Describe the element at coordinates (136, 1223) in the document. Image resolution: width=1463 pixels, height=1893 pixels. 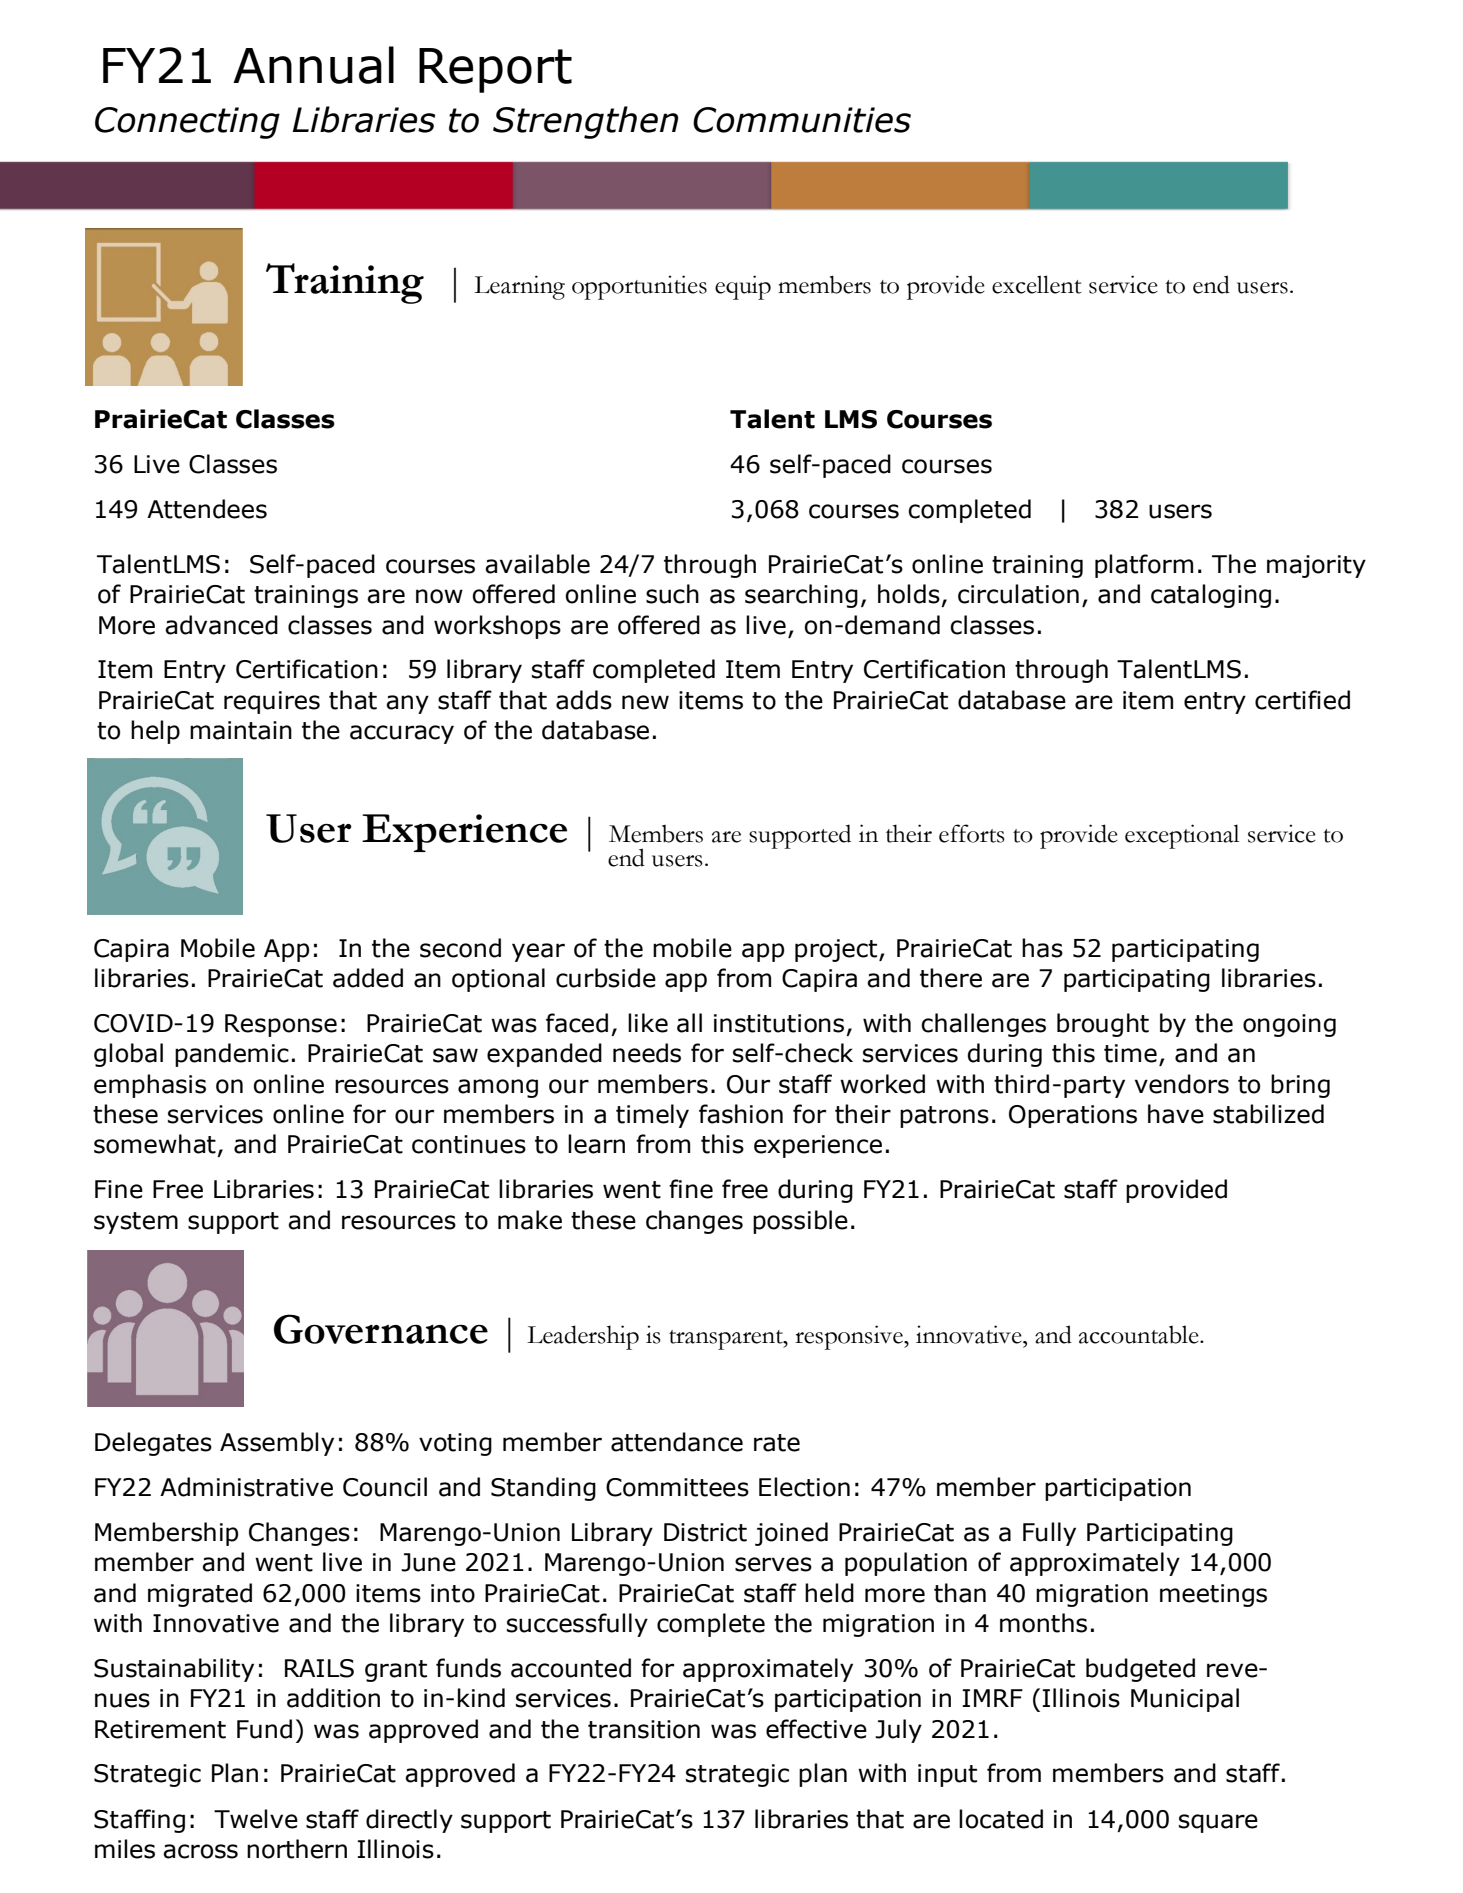
I see `system` at that location.
